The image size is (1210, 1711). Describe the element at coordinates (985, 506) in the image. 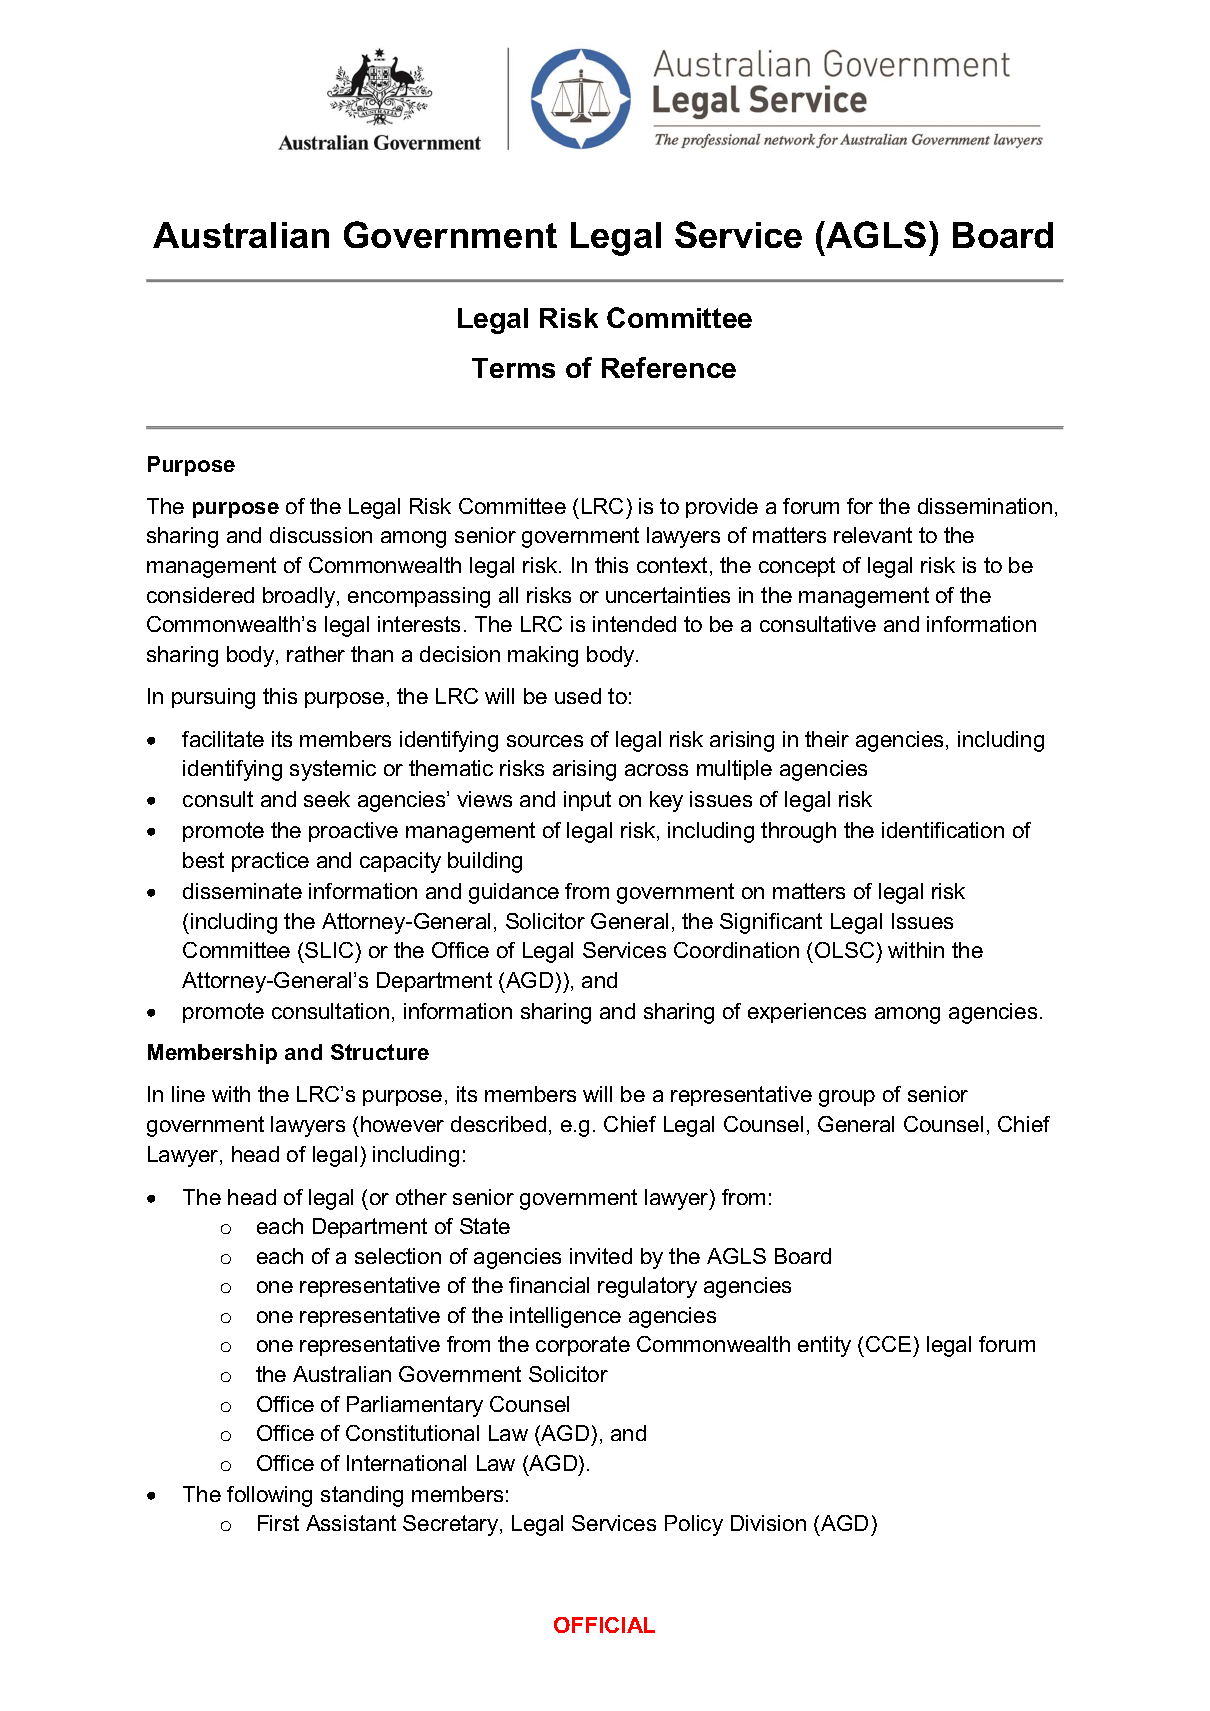

I see `dissemination` at that location.
